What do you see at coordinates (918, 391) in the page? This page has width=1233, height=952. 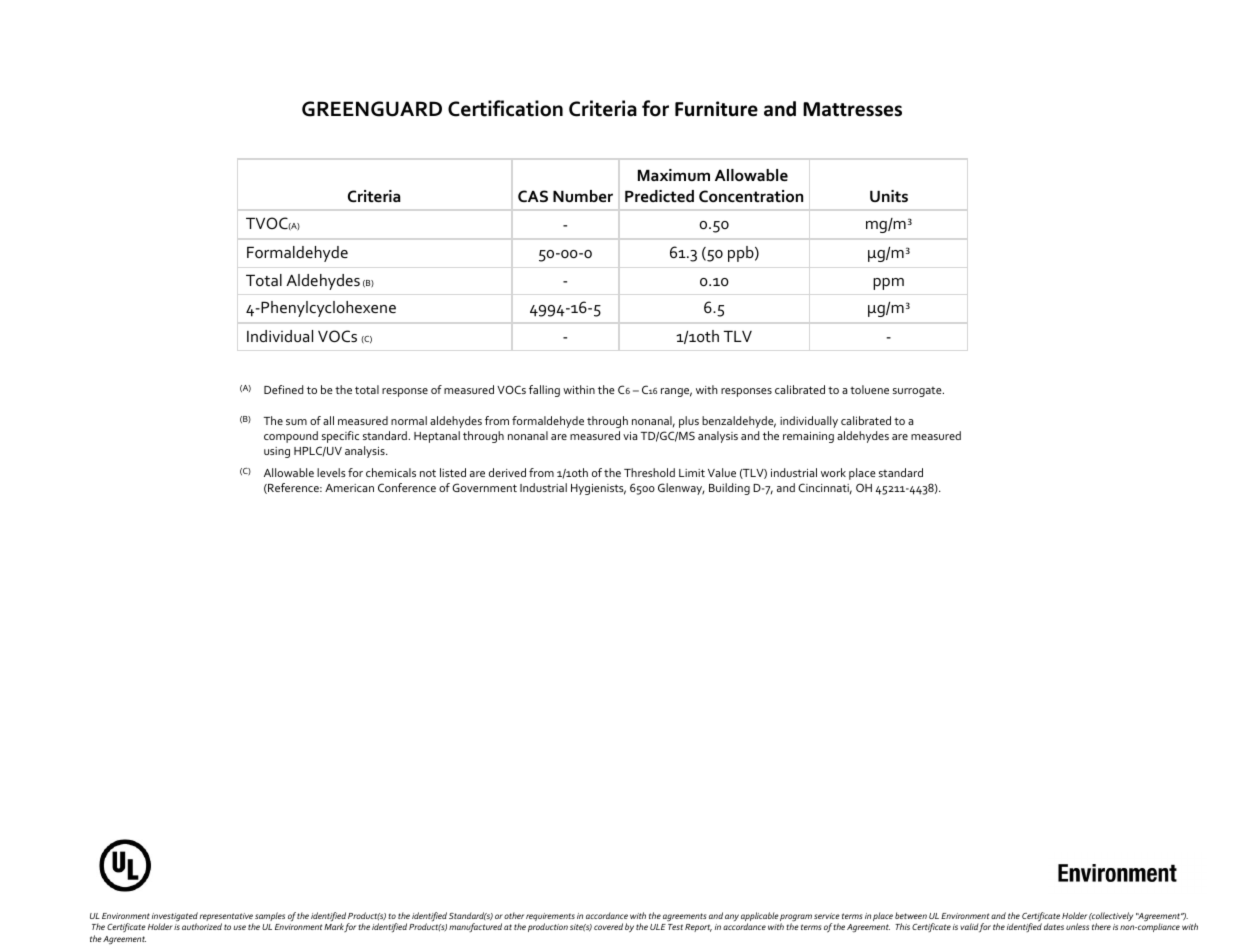 I see `surrogate` at bounding box center [918, 391].
